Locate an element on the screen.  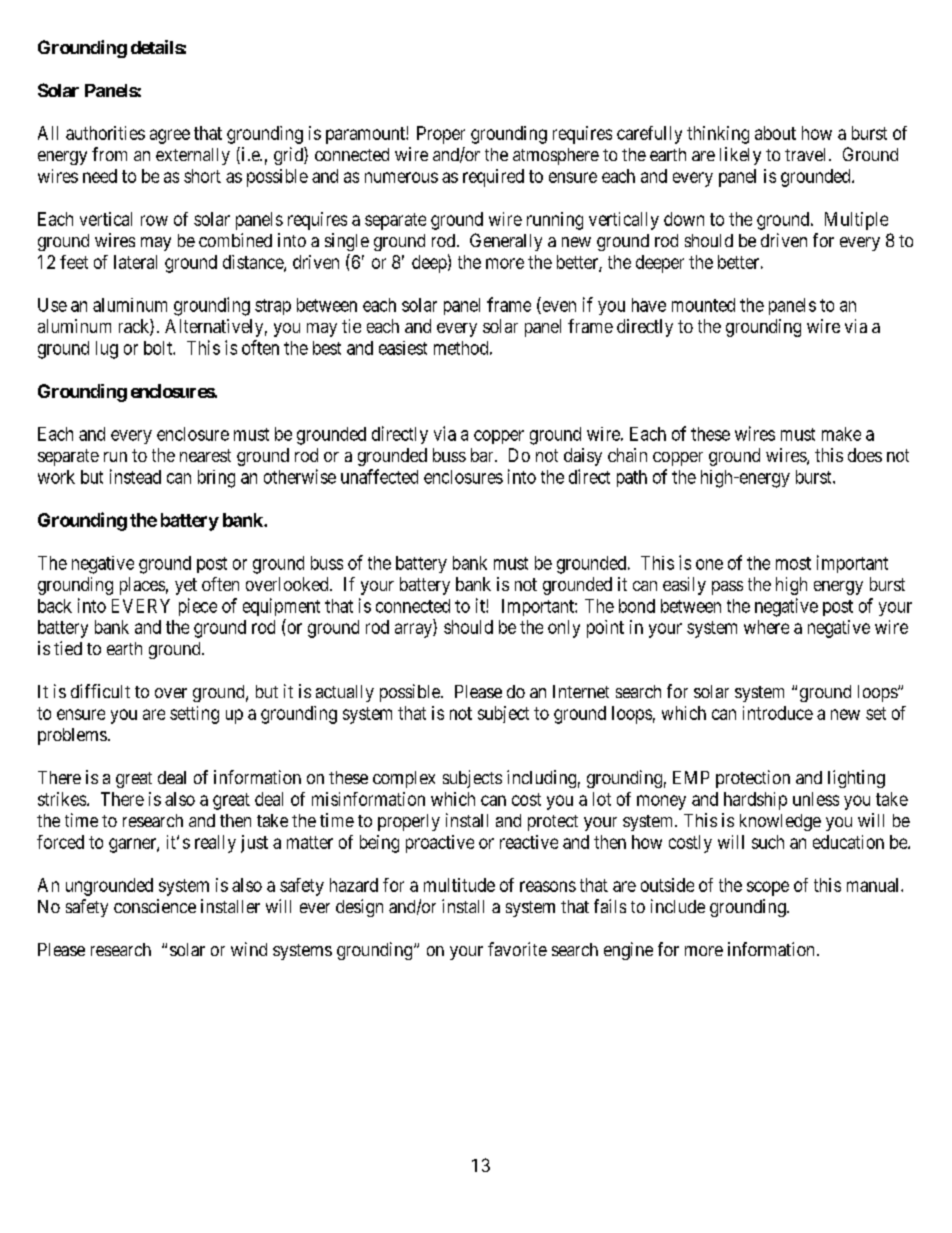
yet is located at coordinates (186, 586).
